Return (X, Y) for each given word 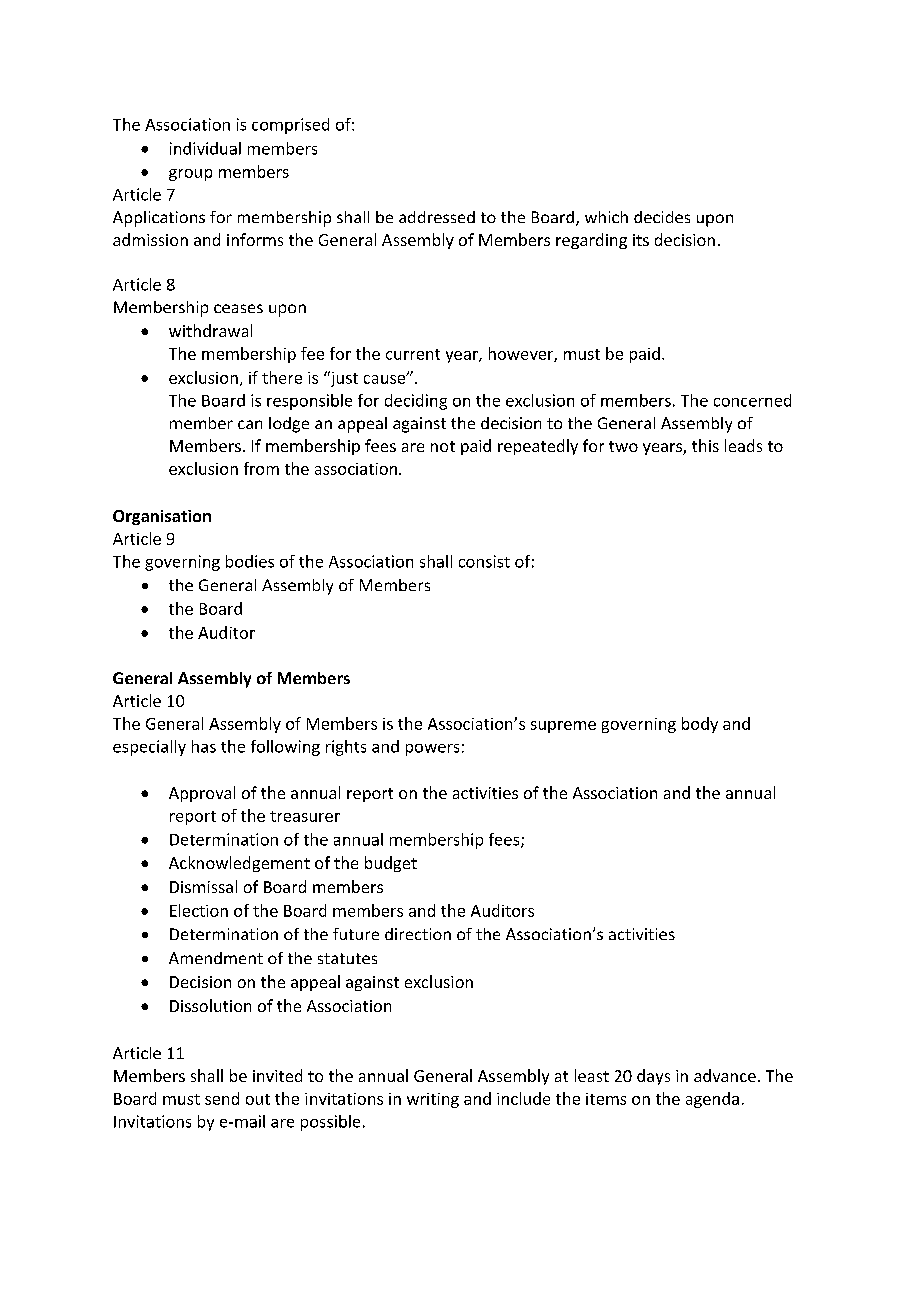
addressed (437, 217)
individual (205, 148)
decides (662, 217)
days (653, 1077)
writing (433, 1100)
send (222, 1098)
